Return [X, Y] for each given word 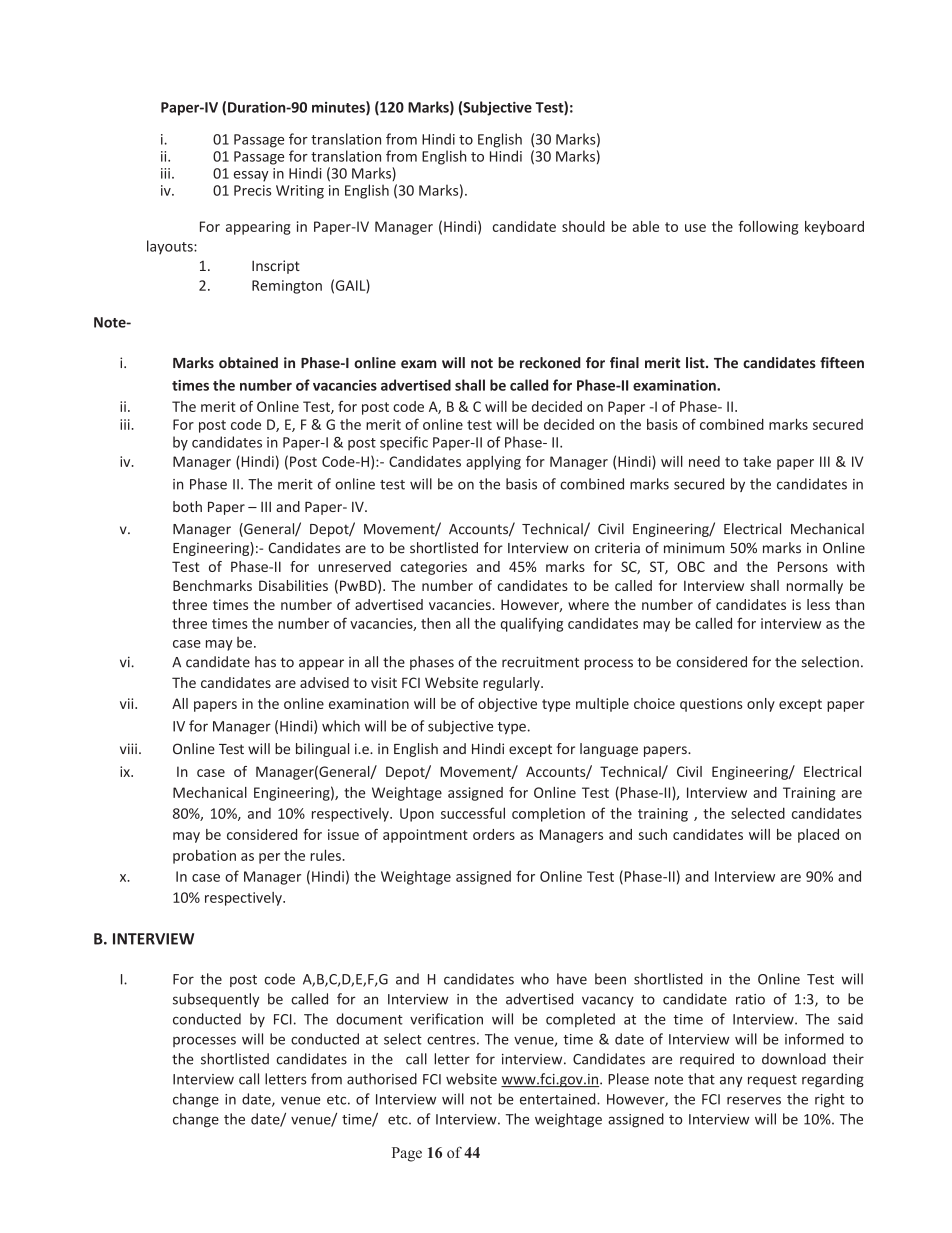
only [761, 705]
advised [324, 682]
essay [251, 176]
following [768, 228]
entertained [559, 1099]
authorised [382, 1079]
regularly [512, 684]
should [583, 226]
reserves [754, 1100]
